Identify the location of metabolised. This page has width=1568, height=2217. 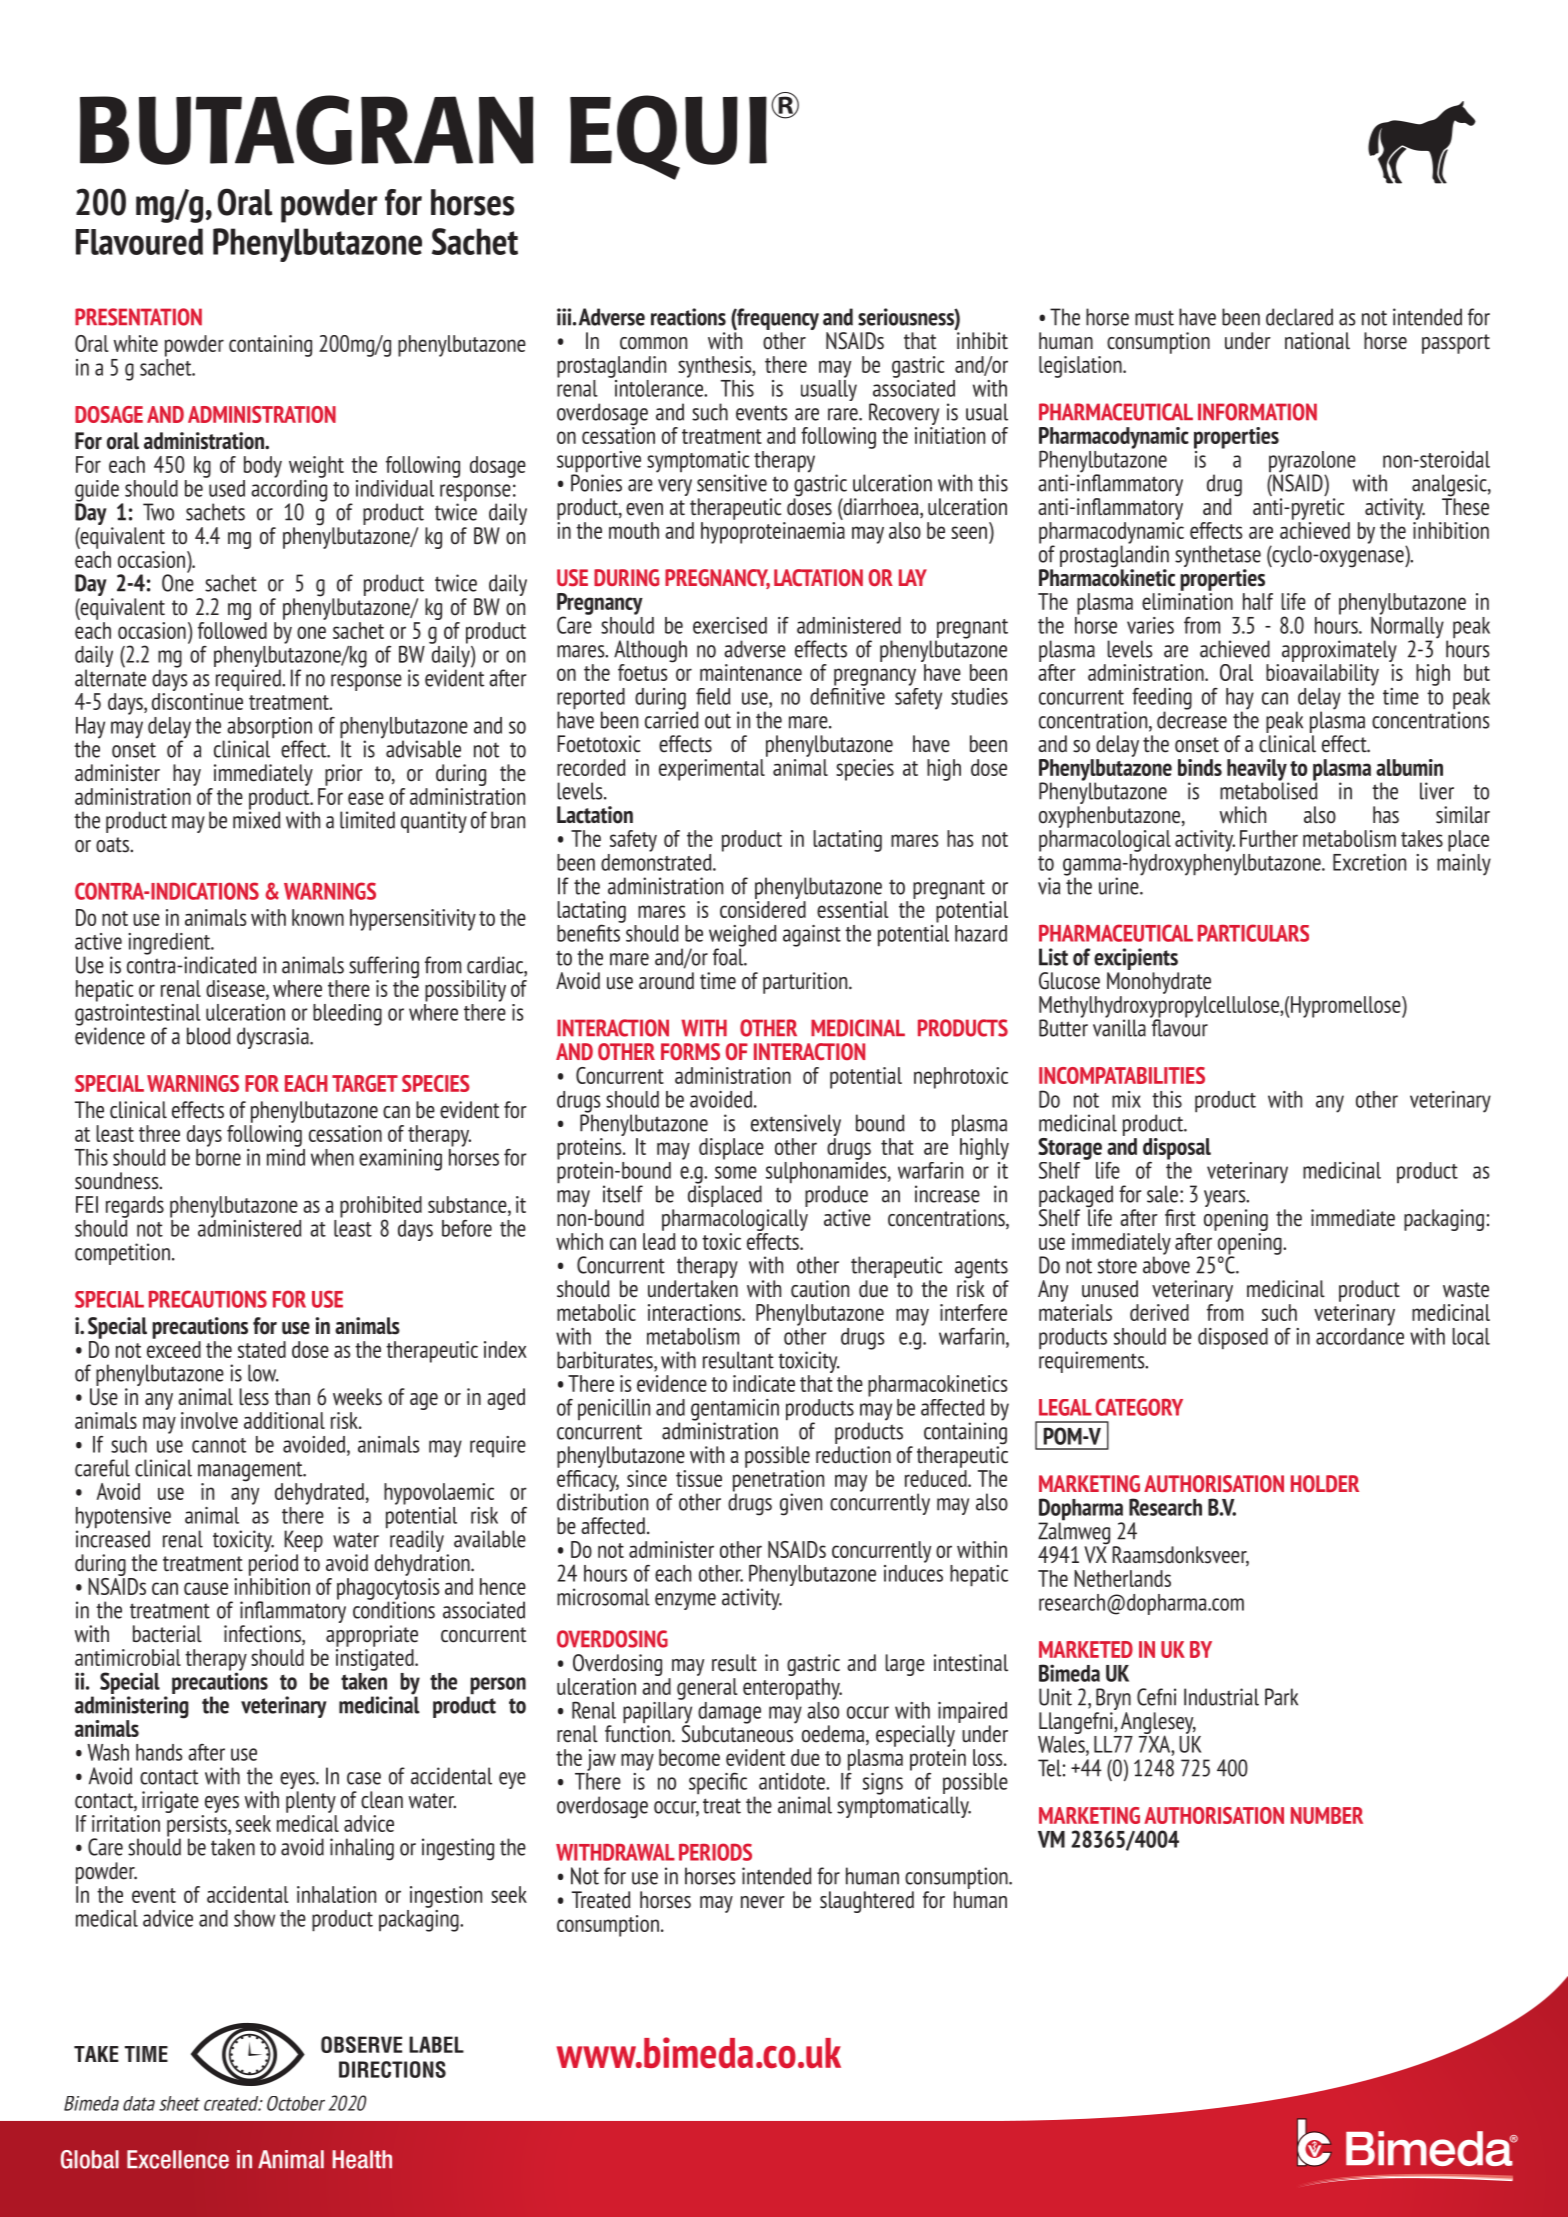
(1269, 790).
